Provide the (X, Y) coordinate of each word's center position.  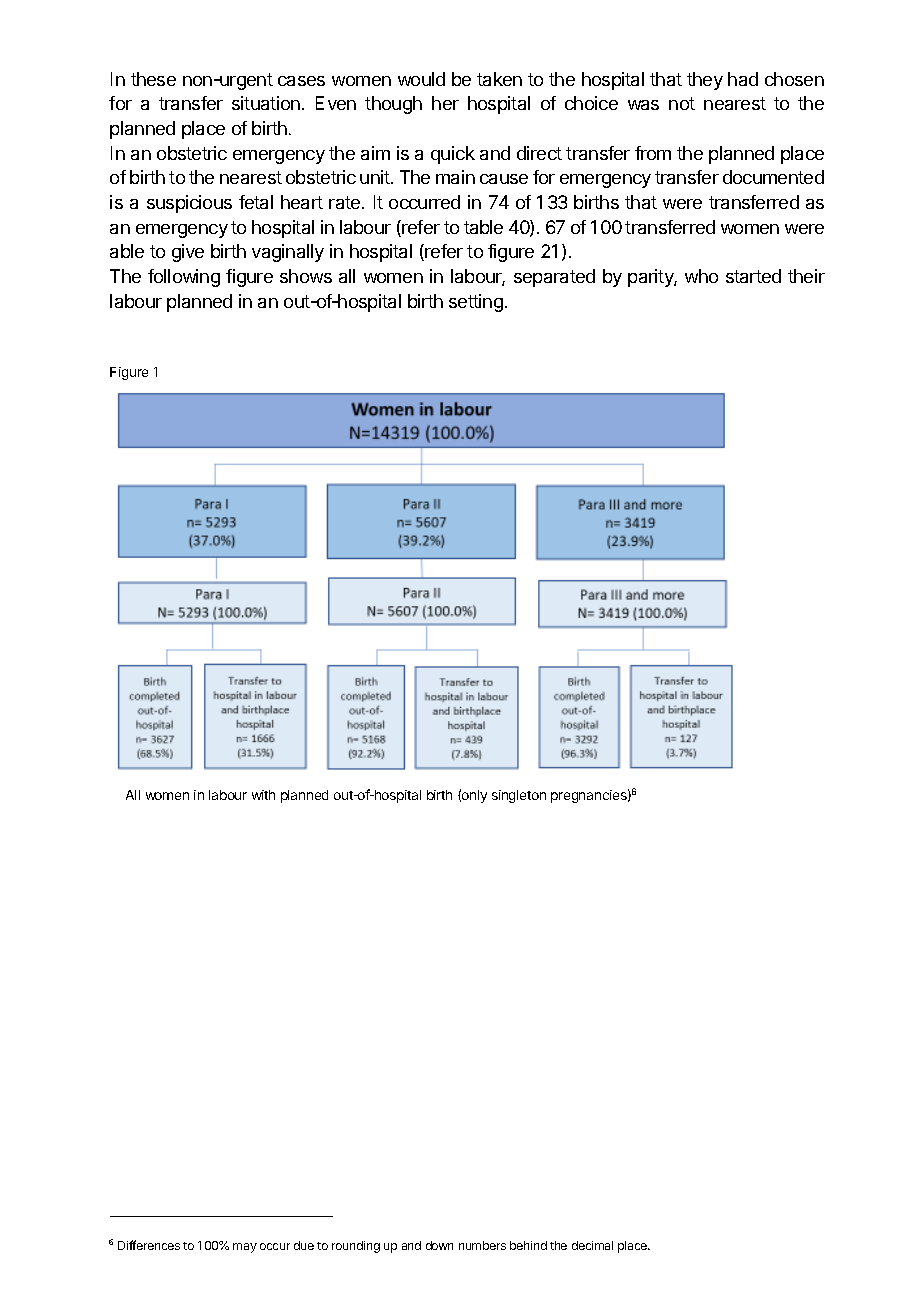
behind (528, 1245)
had (743, 79)
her (445, 103)
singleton (519, 796)
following (184, 278)
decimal (592, 1245)
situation (266, 103)
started (753, 276)
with (263, 795)
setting (476, 303)
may (245, 1248)
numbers (482, 1245)
